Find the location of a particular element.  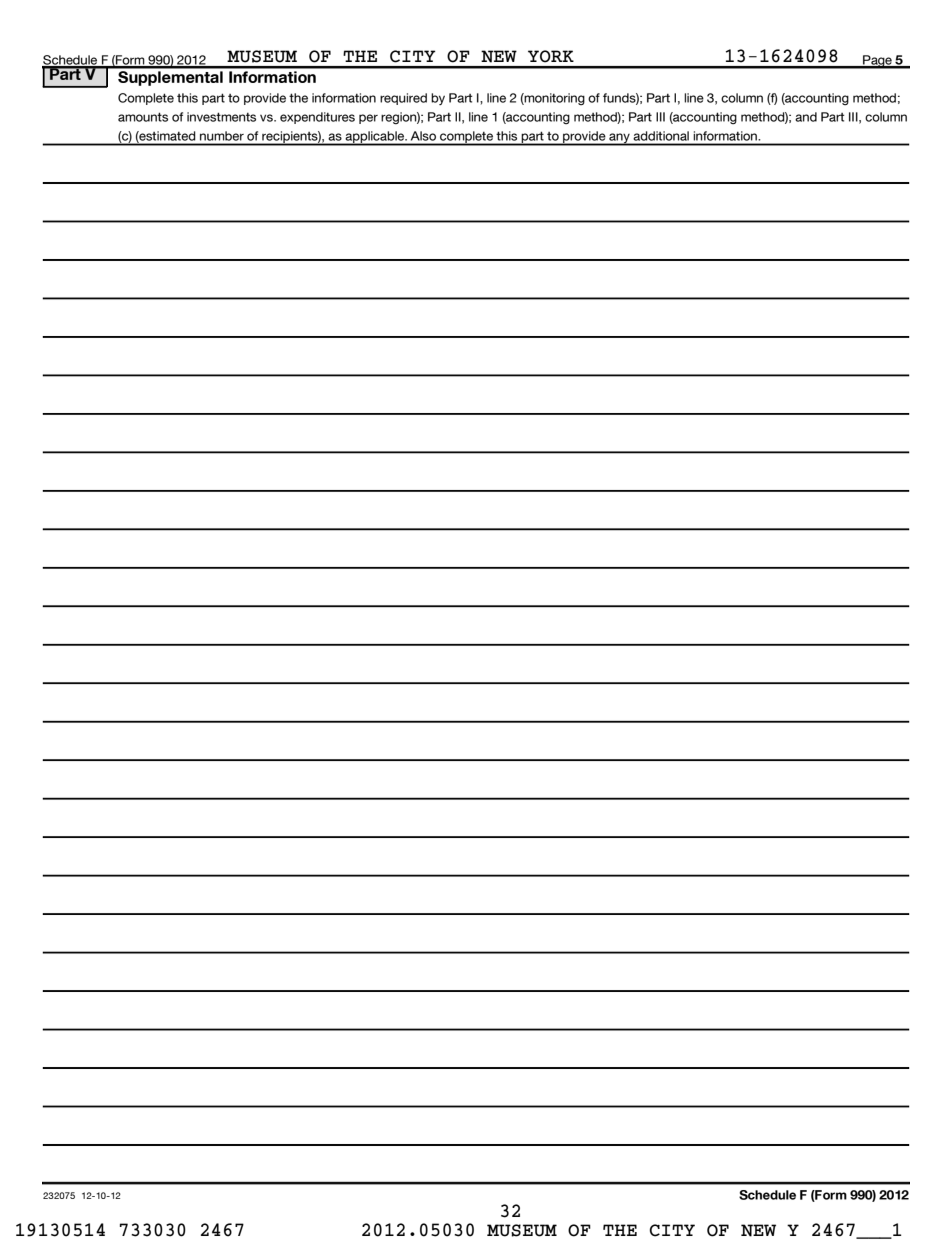

amounts is located at coordinates (143, 117).
